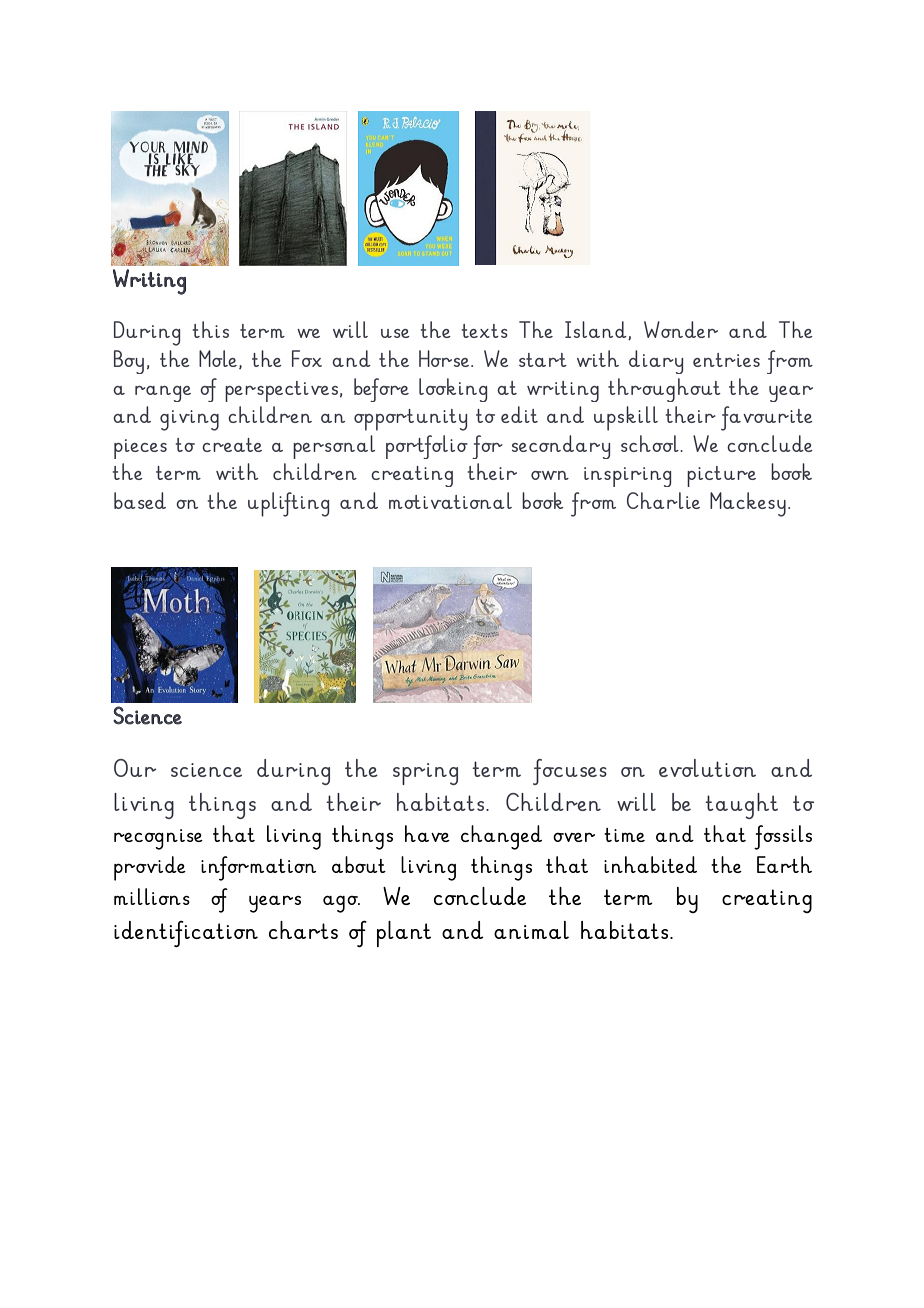  Describe the element at coordinates (140, 500) in the document. I see `based` at that location.
